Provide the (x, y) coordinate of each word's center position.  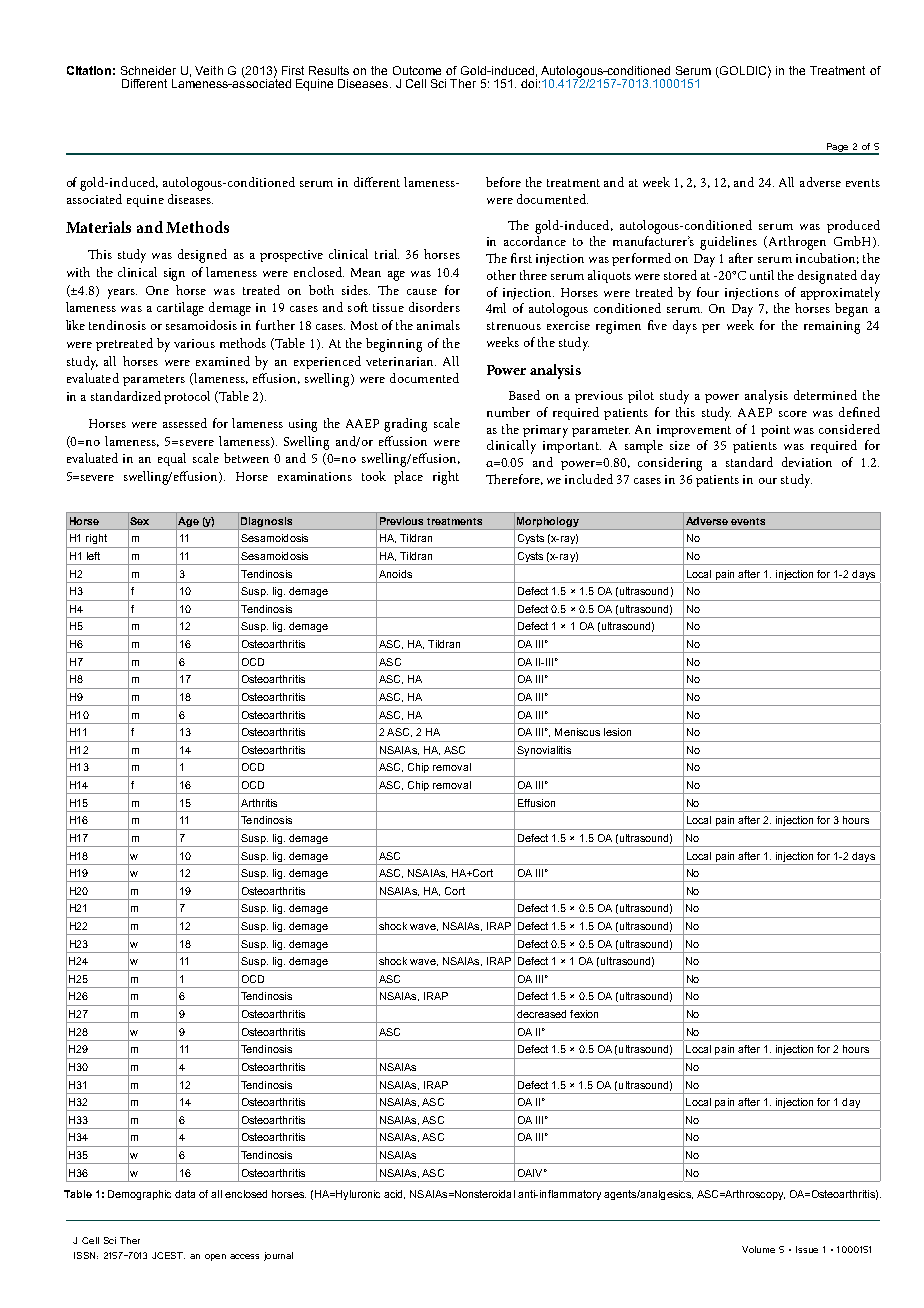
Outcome (417, 70)
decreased (541, 1014)
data (185, 1194)
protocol (187, 397)
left (93, 556)
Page (837, 148)
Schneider (148, 70)
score (793, 414)
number (508, 412)
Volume (758, 1249)
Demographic (139, 1195)
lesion (617, 732)
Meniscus (577, 732)
